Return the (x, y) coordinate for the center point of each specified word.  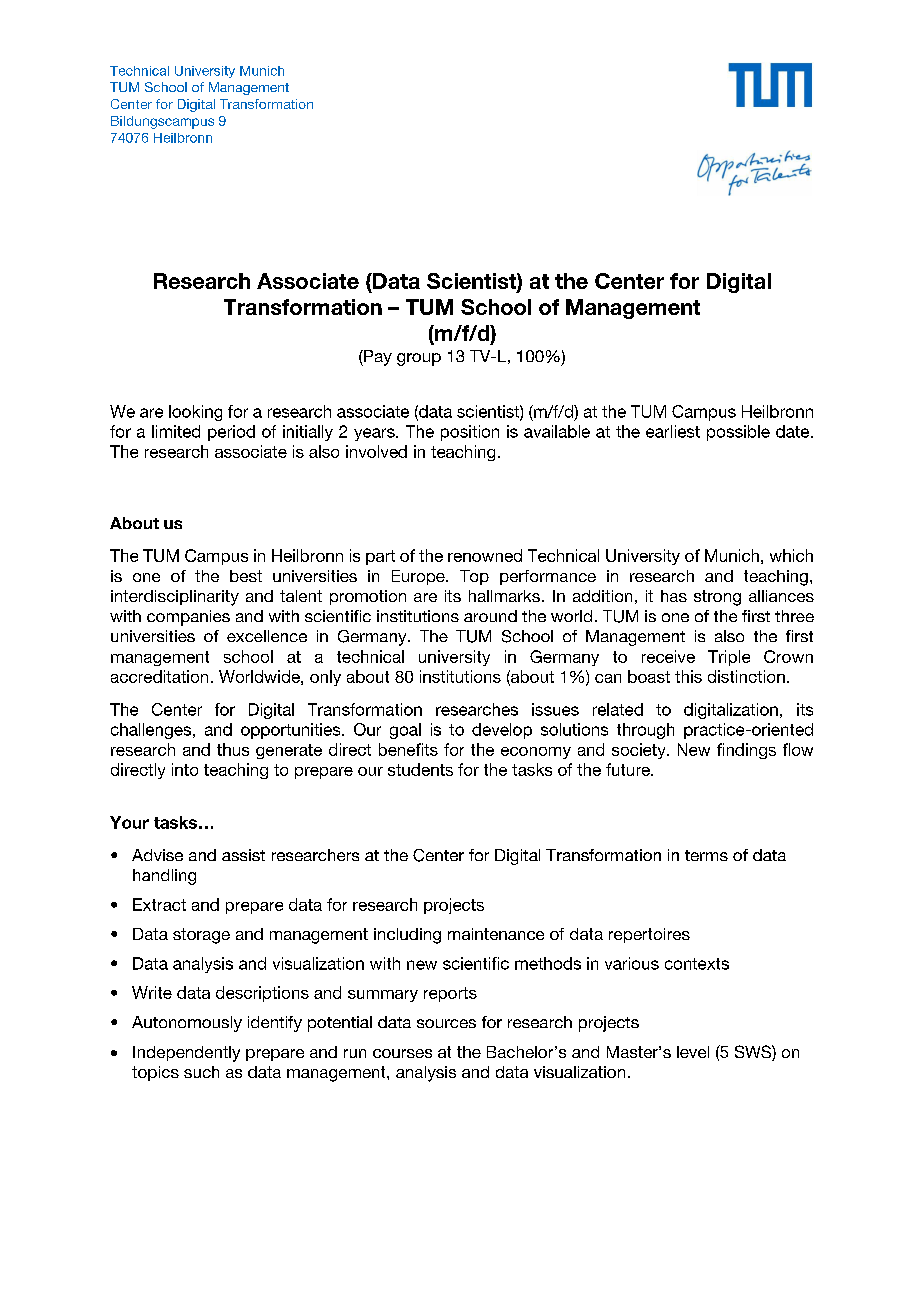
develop (502, 731)
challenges (151, 731)
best (246, 576)
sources (446, 1023)
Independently (186, 1054)
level (693, 1052)
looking (195, 413)
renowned (485, 555)
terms (706, 855)
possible (738, 433)
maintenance (496, 934)
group (419, 359)
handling (164, 877)
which (791, 555)
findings (746, 751)
